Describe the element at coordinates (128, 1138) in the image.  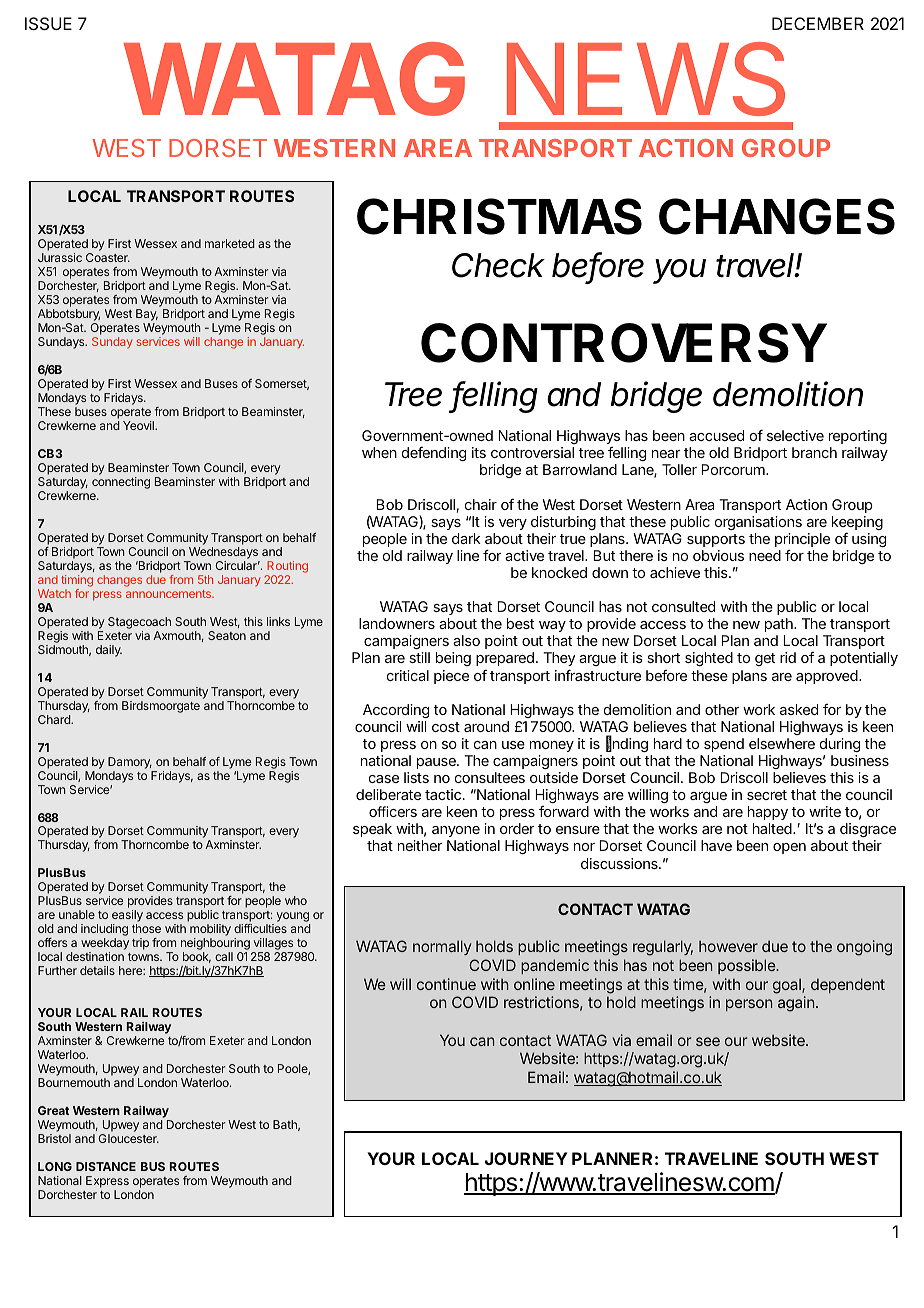
I see `Gloucester` at that location.
